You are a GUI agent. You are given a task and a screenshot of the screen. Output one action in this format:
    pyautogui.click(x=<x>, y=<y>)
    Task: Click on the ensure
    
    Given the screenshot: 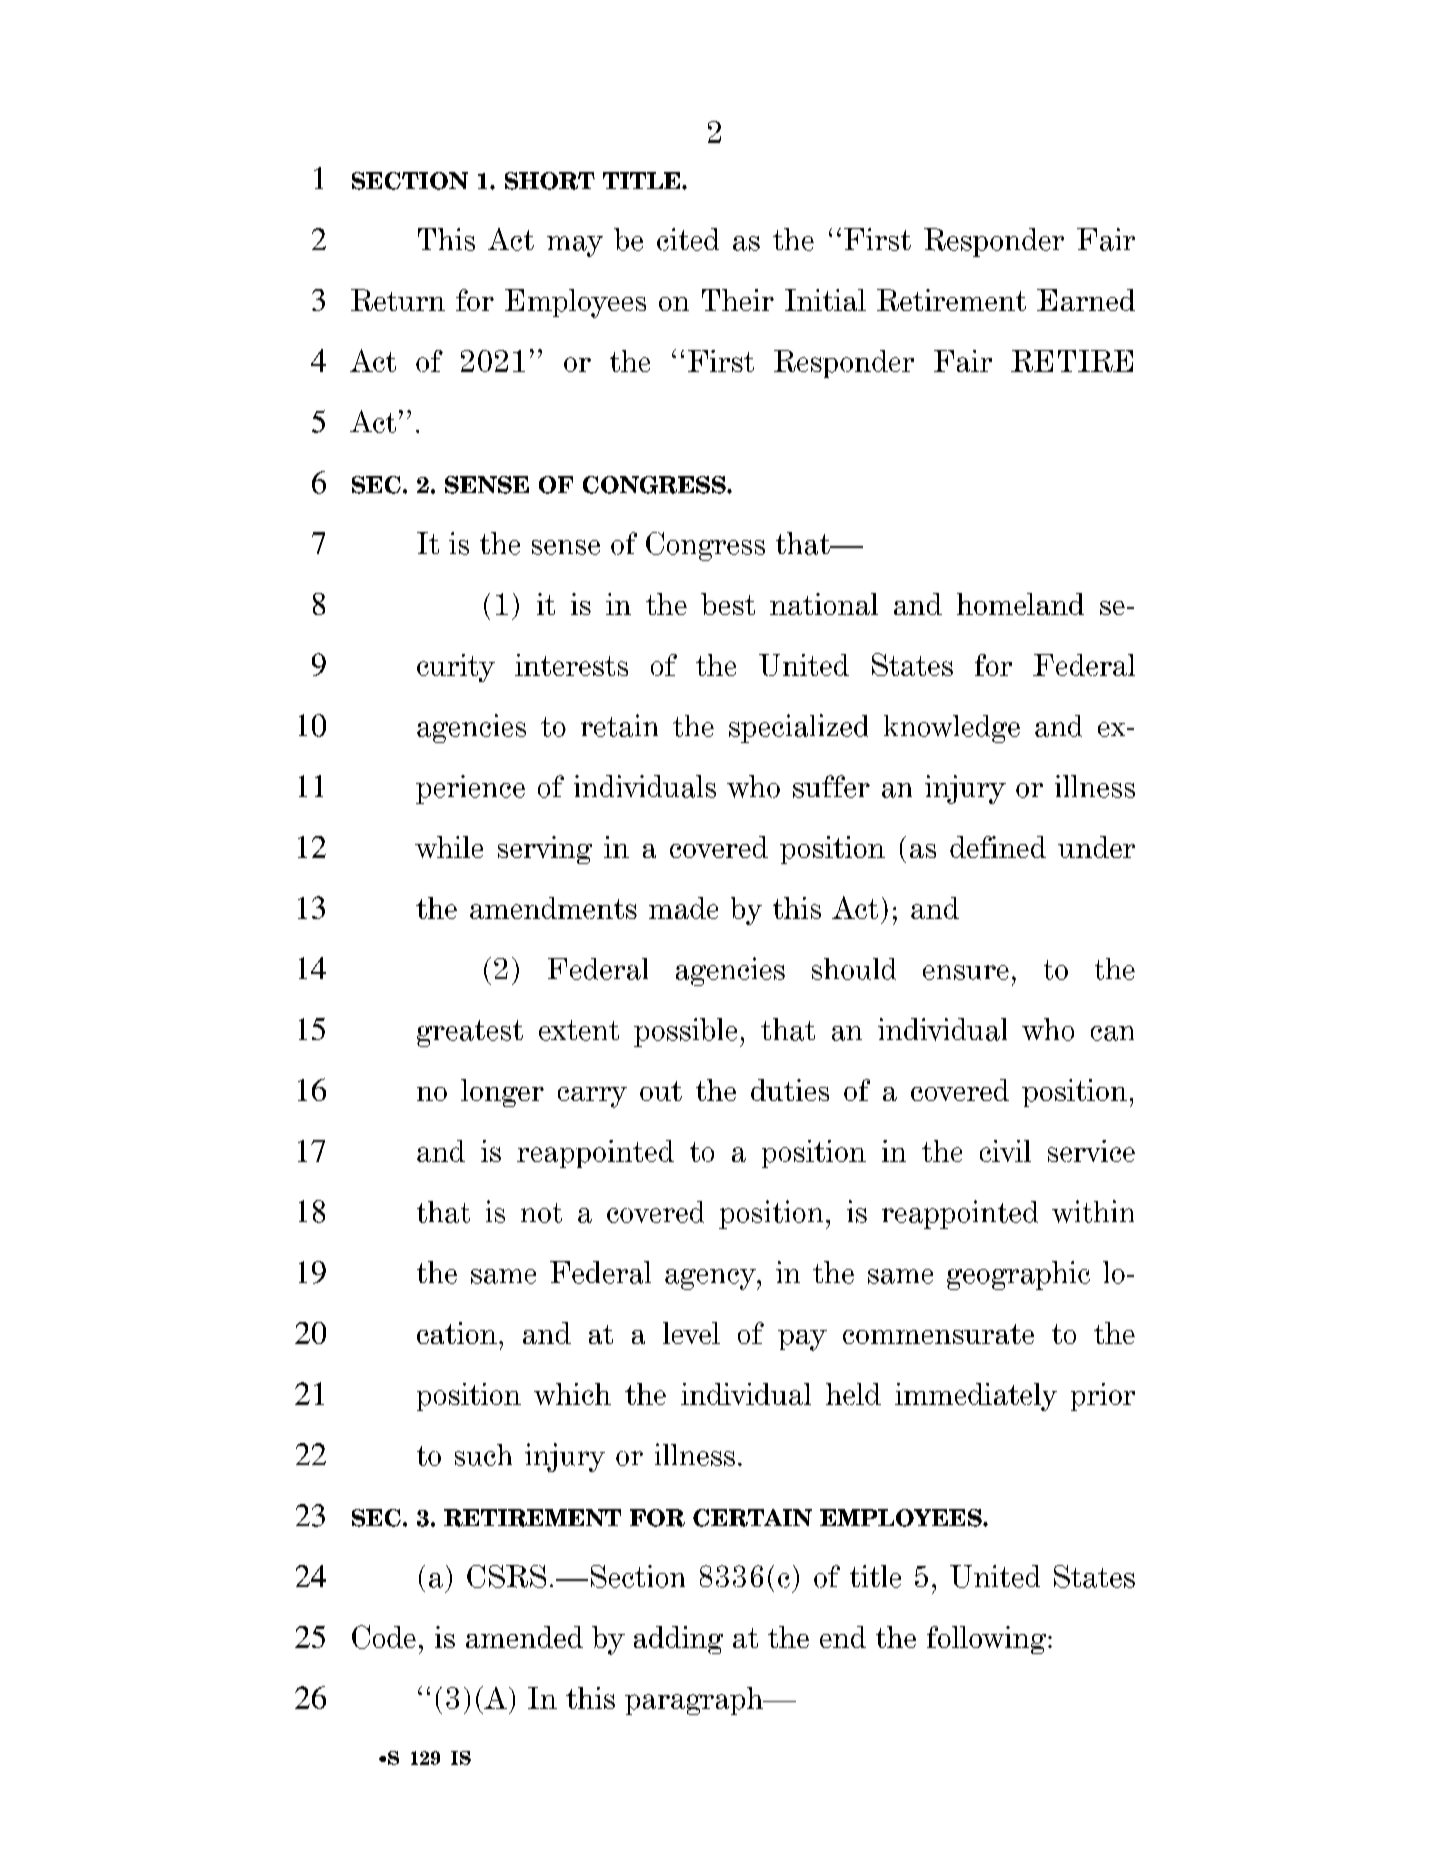 What is the action you would take?
    pyautogui.click(x=966, y=972)
